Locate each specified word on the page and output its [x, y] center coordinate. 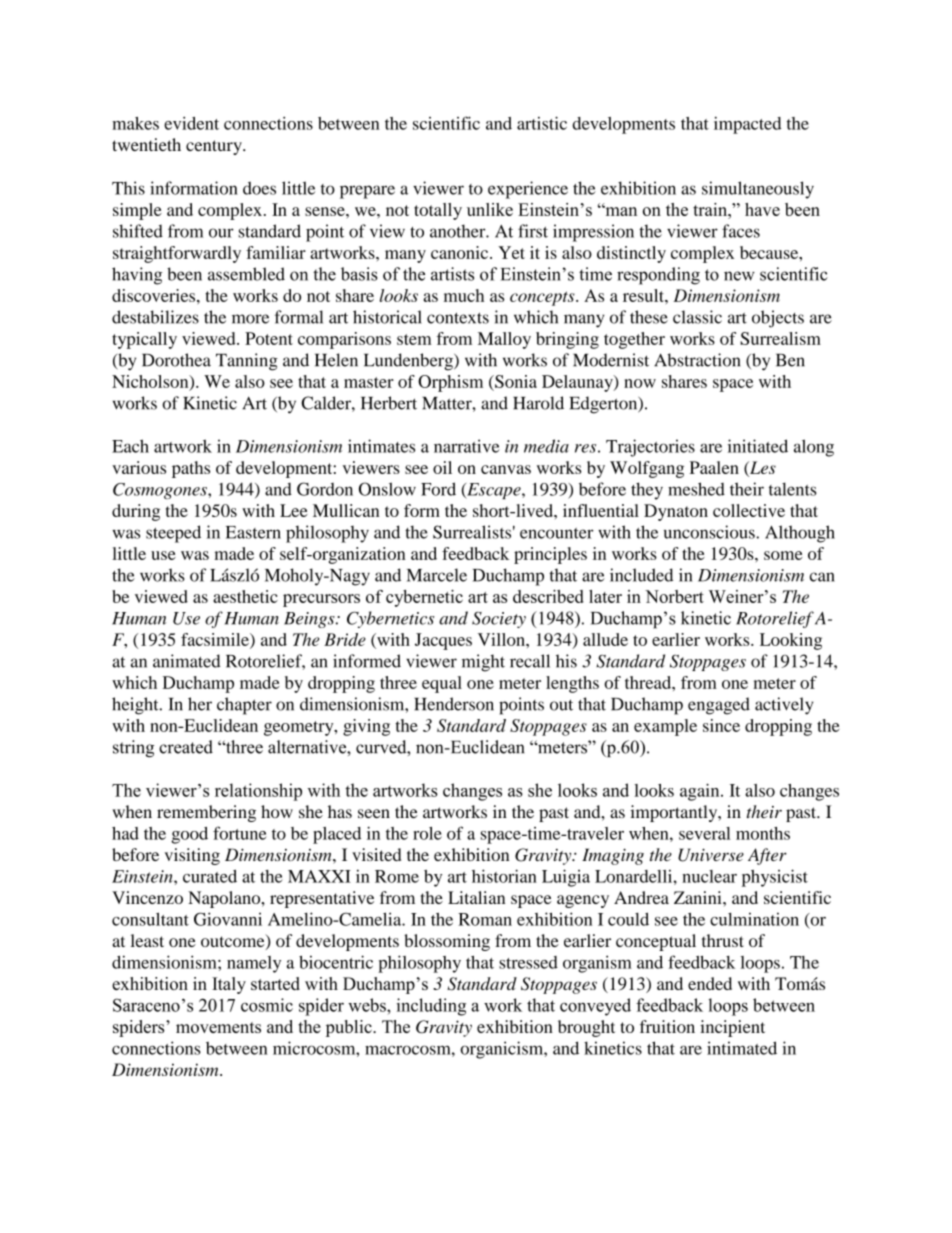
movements [218, 1027]
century [215, 147]
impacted [747, 125]
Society [499, 620]
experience [528, 190]
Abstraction [697, 360]
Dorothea [176, 360]
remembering [206, 813]
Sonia [515, 381]
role [427, 833]
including [431, 1007]
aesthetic [245, 596]
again [701, 792]
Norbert [674, 596]
